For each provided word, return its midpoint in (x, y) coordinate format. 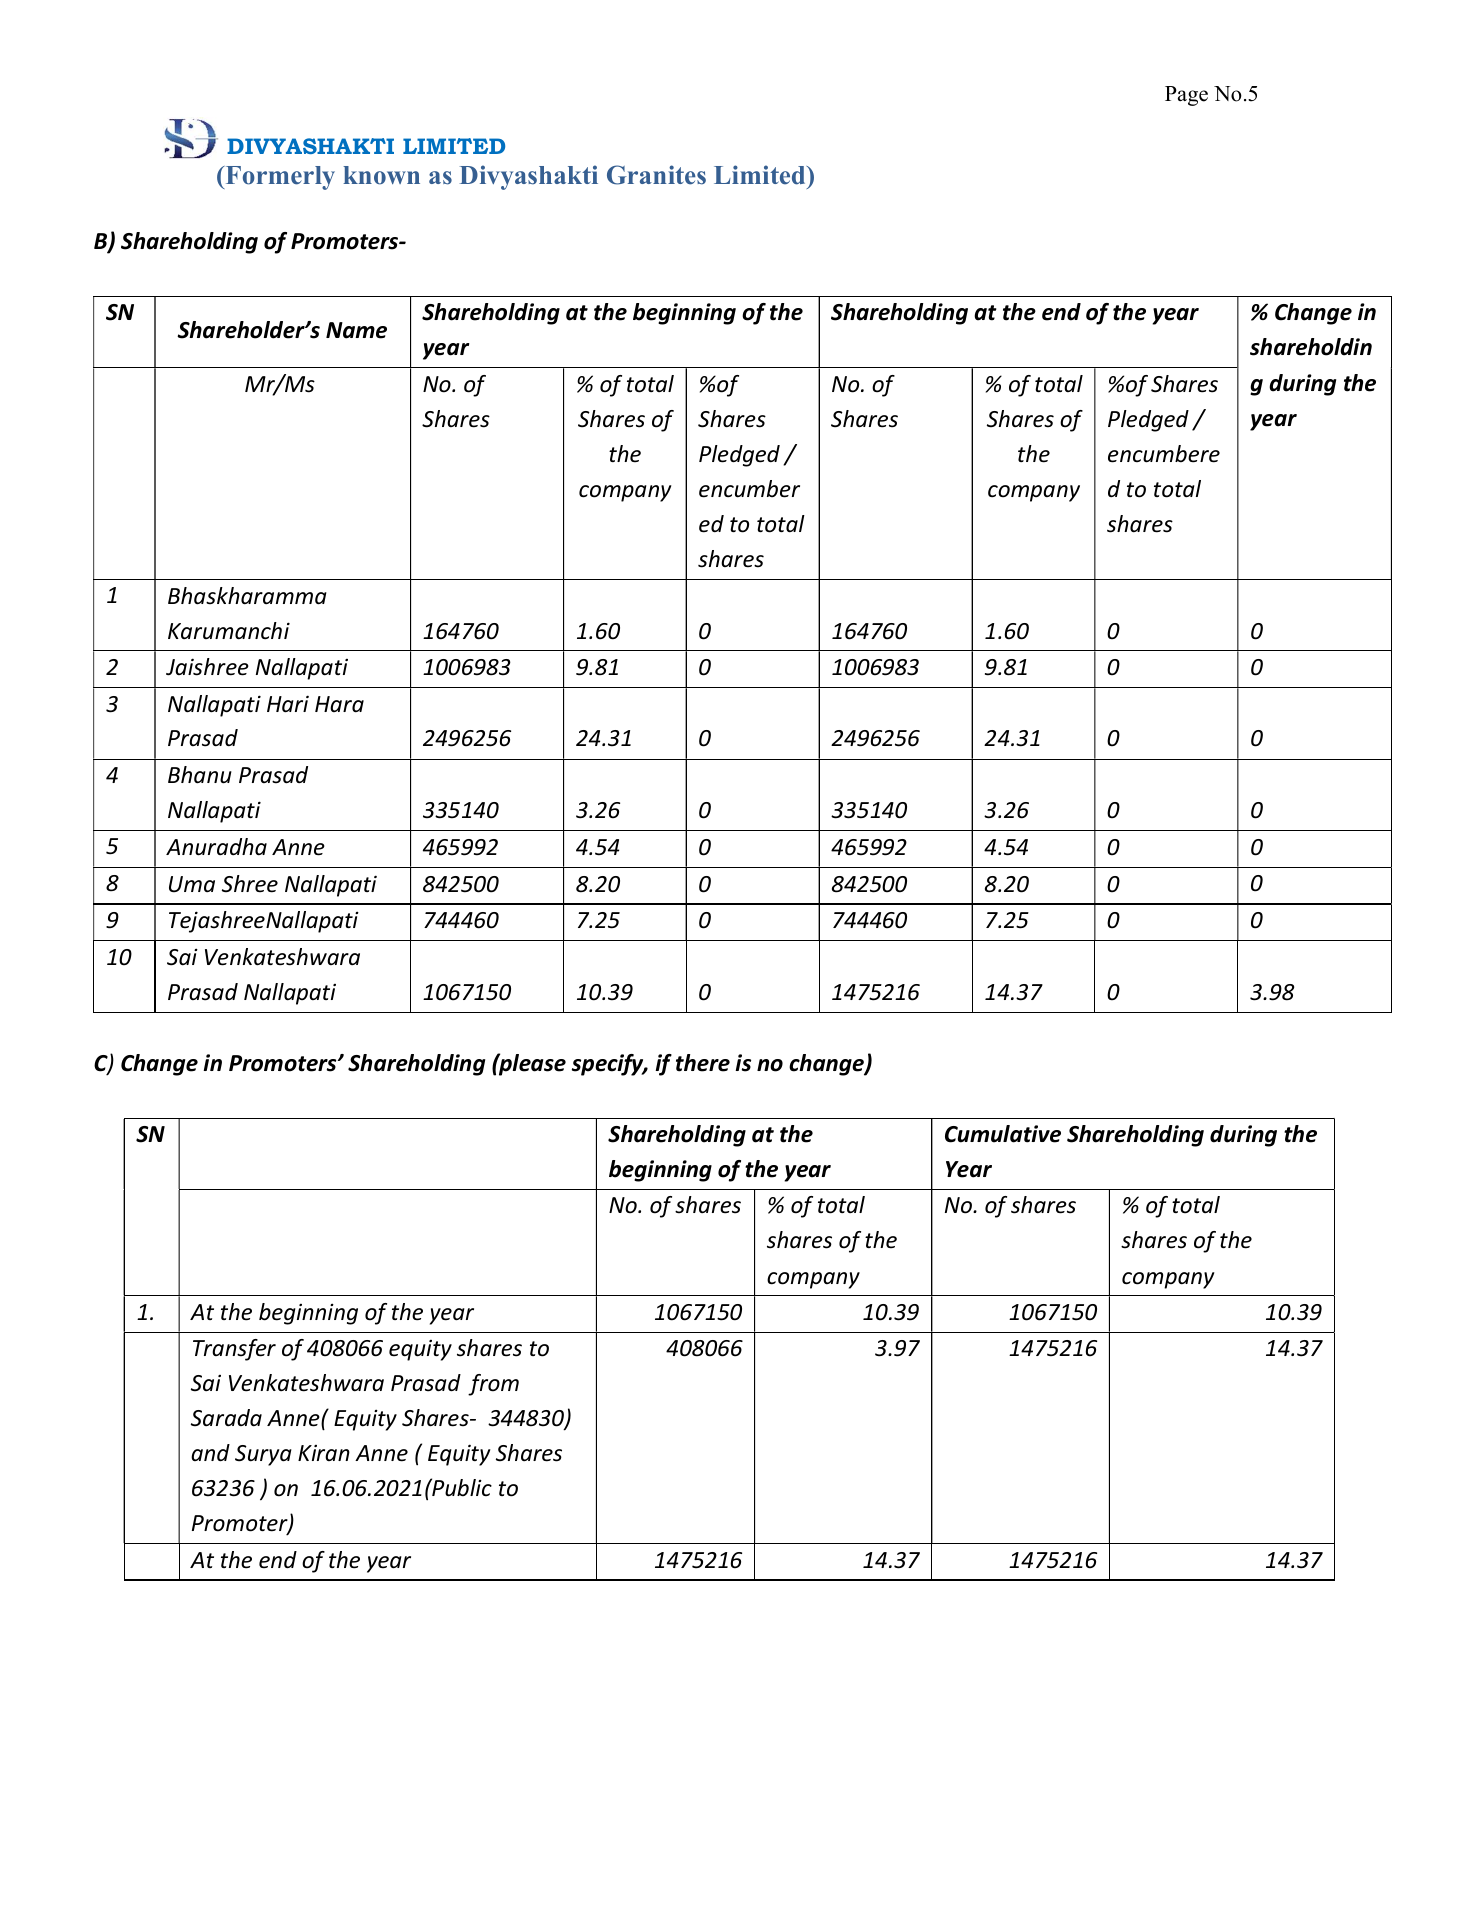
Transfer (234, 1350)
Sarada (226, 1418)
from (493, 1385)
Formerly (279, 178)
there (703, 1063)
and (210, 1453)
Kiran (324, 1453)
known (381, 175)
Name (356, 330)
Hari (288, 704)
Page (1186, 96)
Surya (263, 1455)
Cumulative (1003, 1134)
